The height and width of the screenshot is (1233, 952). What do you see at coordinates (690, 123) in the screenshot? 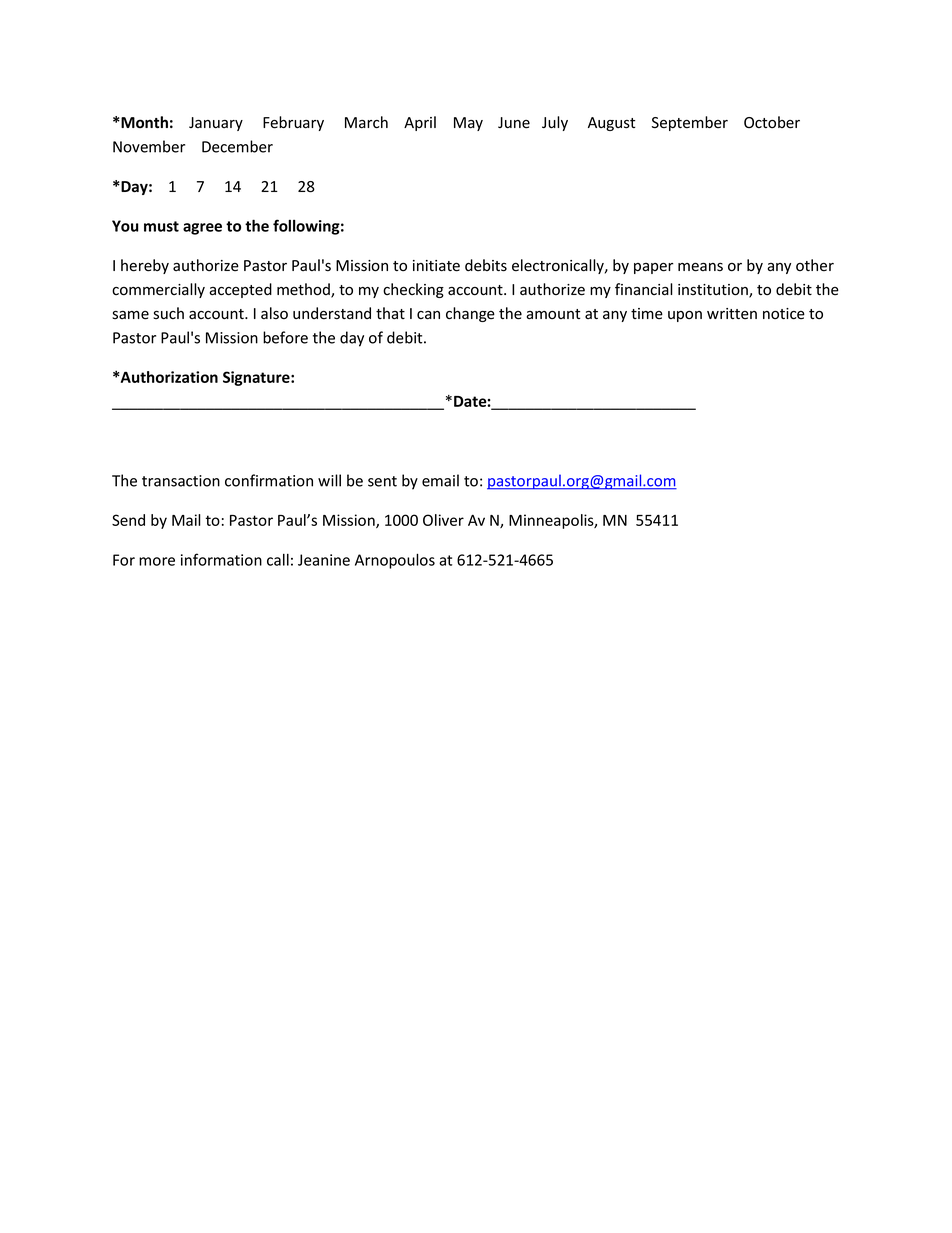
I see `September` at bounding box center [690, 123].
